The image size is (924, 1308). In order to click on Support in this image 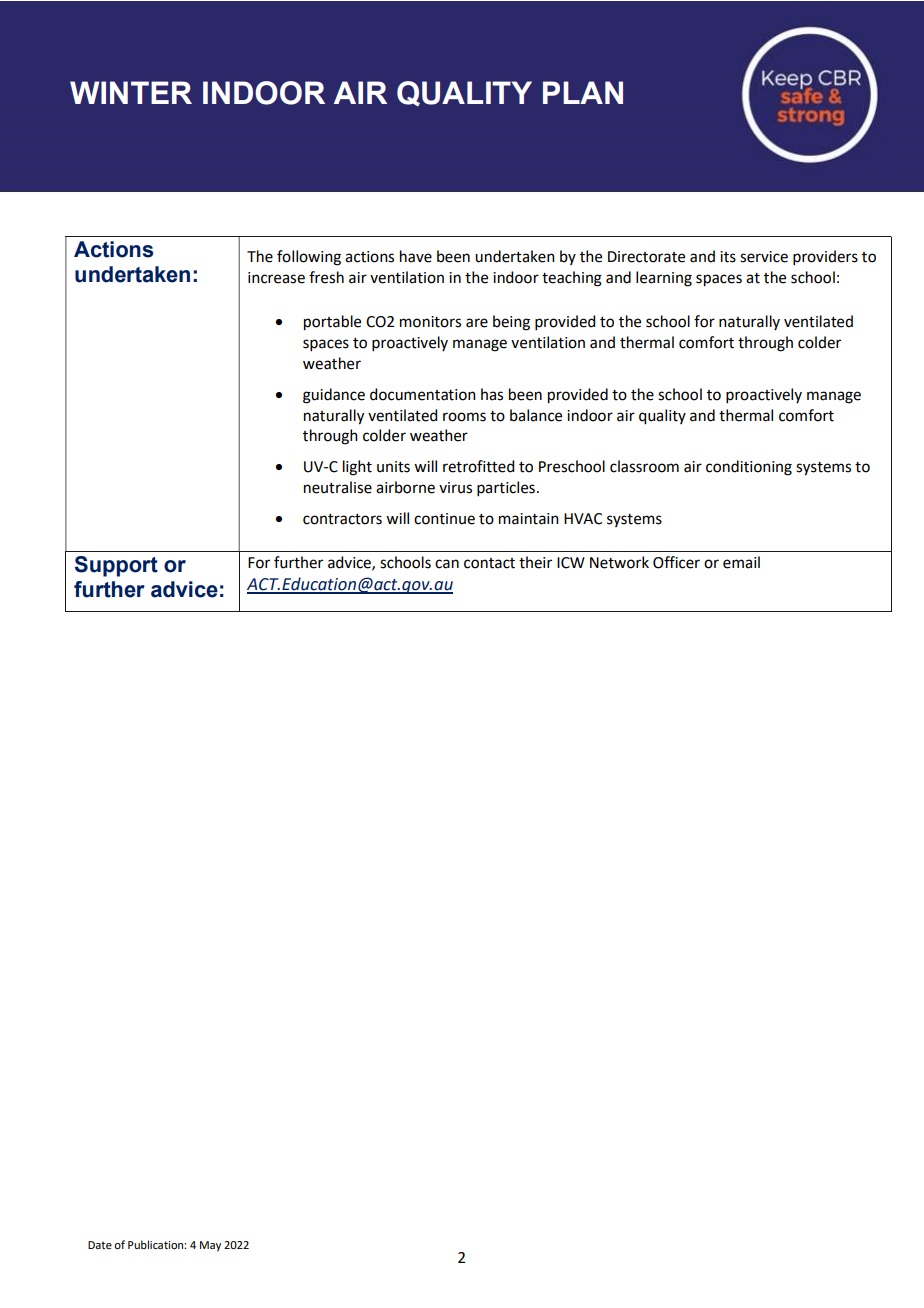, I will do `click(116, 566)`.
